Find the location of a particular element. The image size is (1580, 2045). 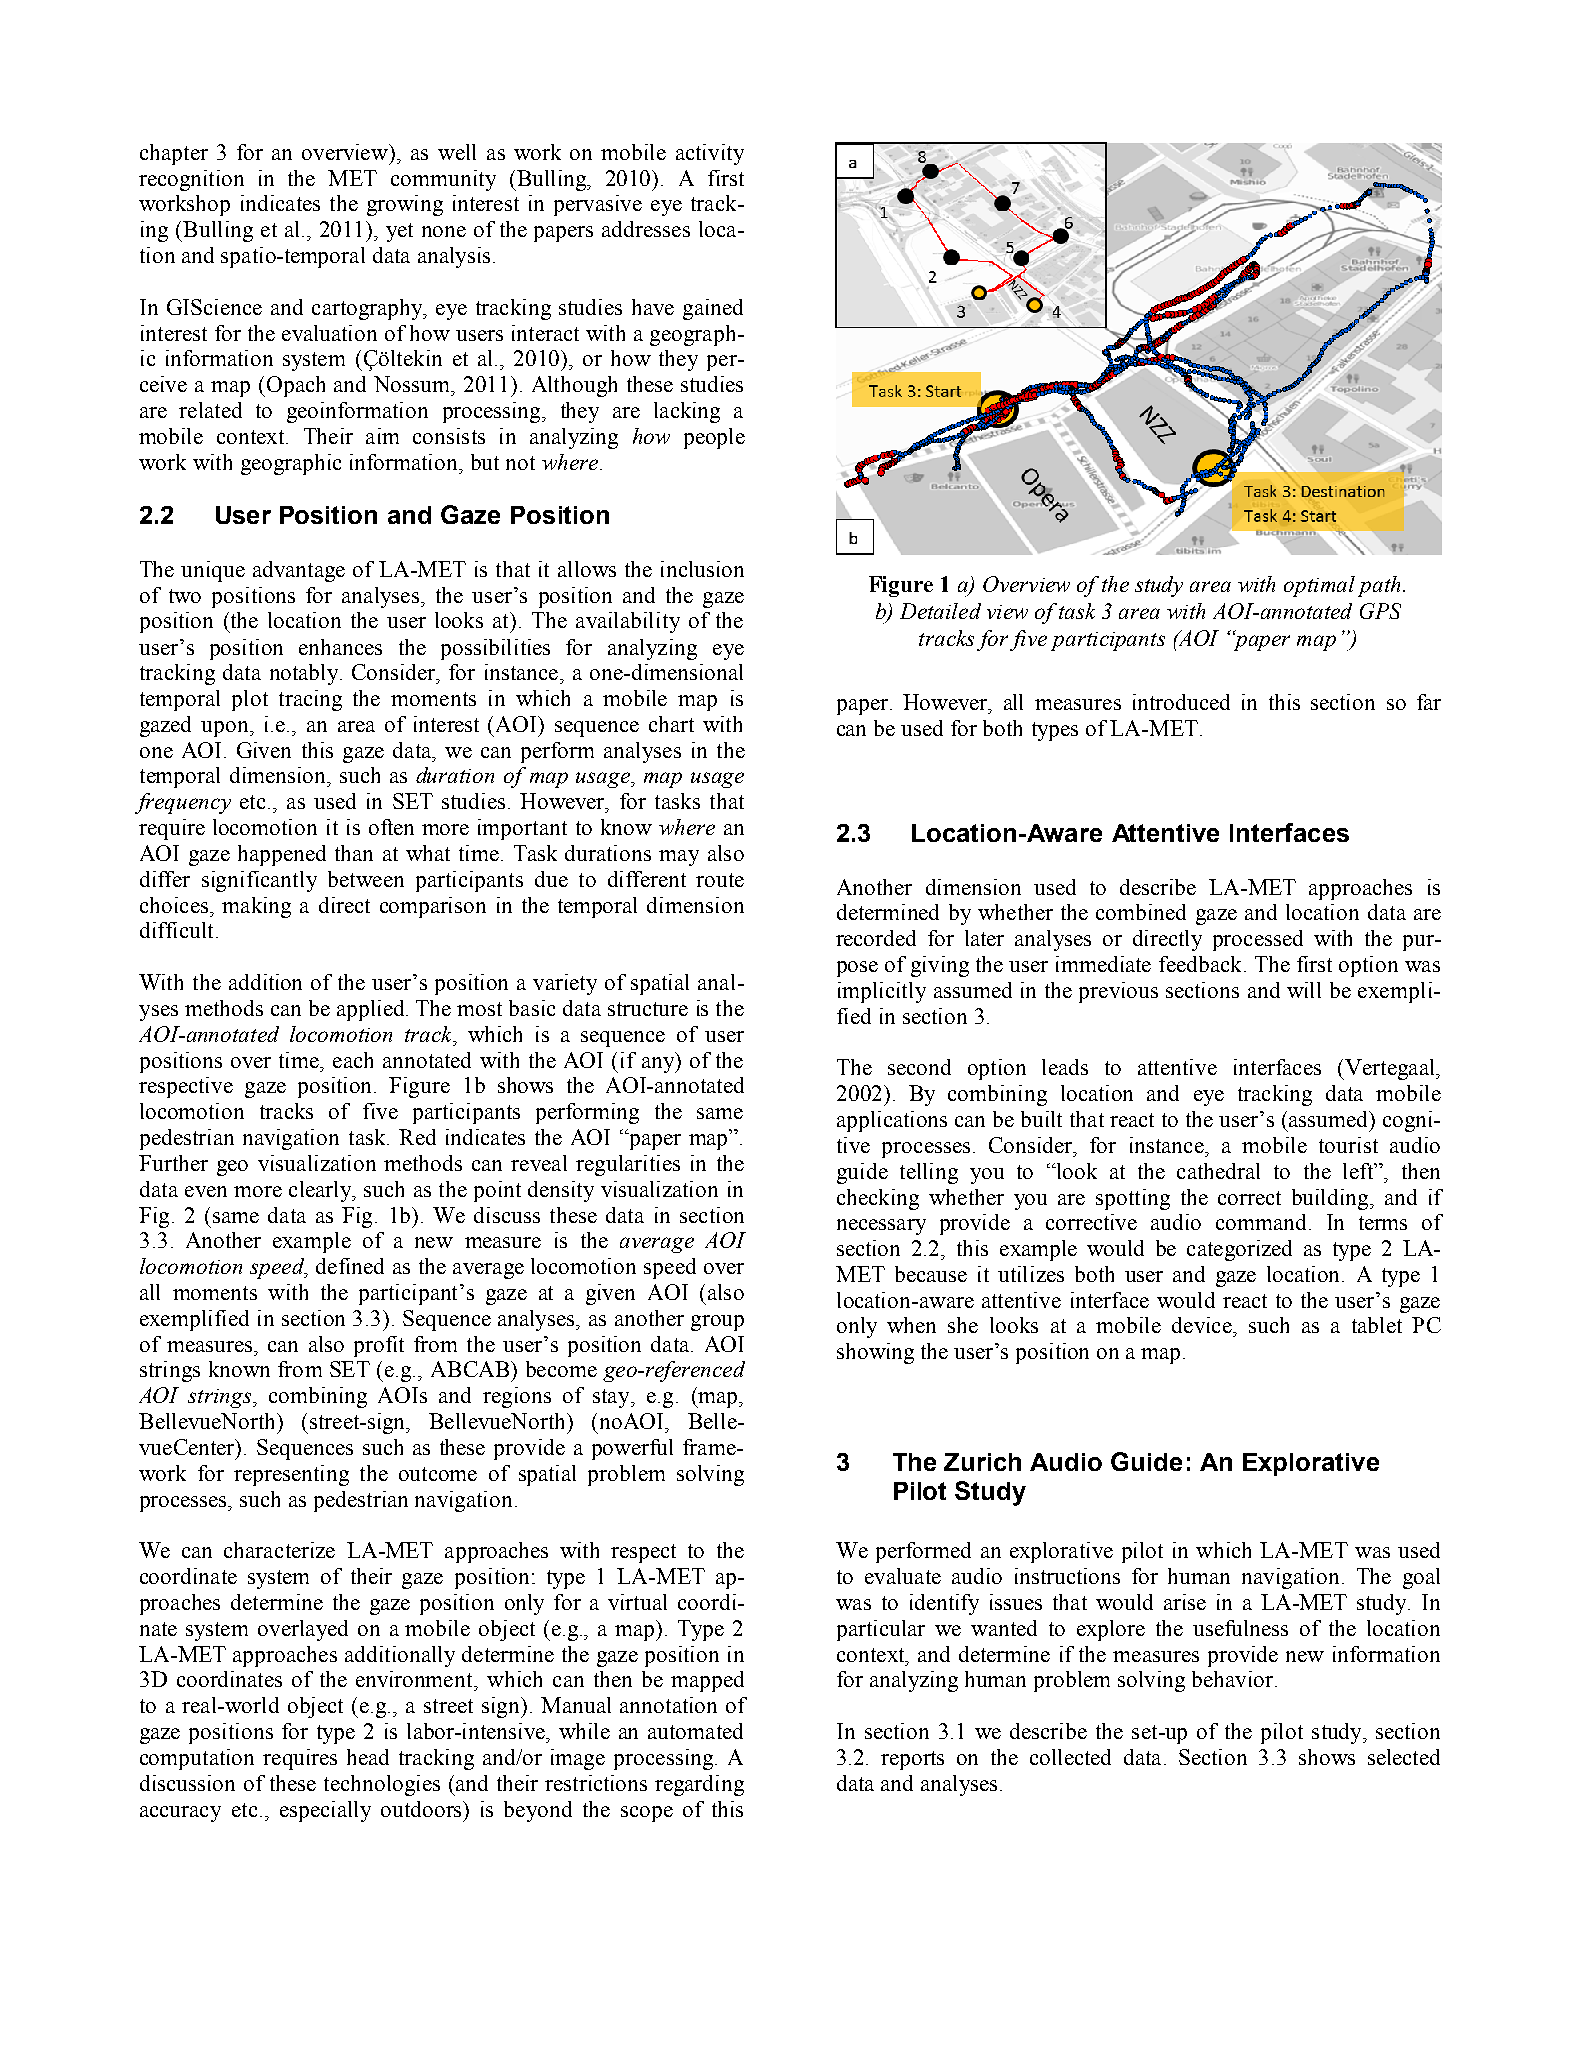

optimal is located at coordinates (1319, 586).
